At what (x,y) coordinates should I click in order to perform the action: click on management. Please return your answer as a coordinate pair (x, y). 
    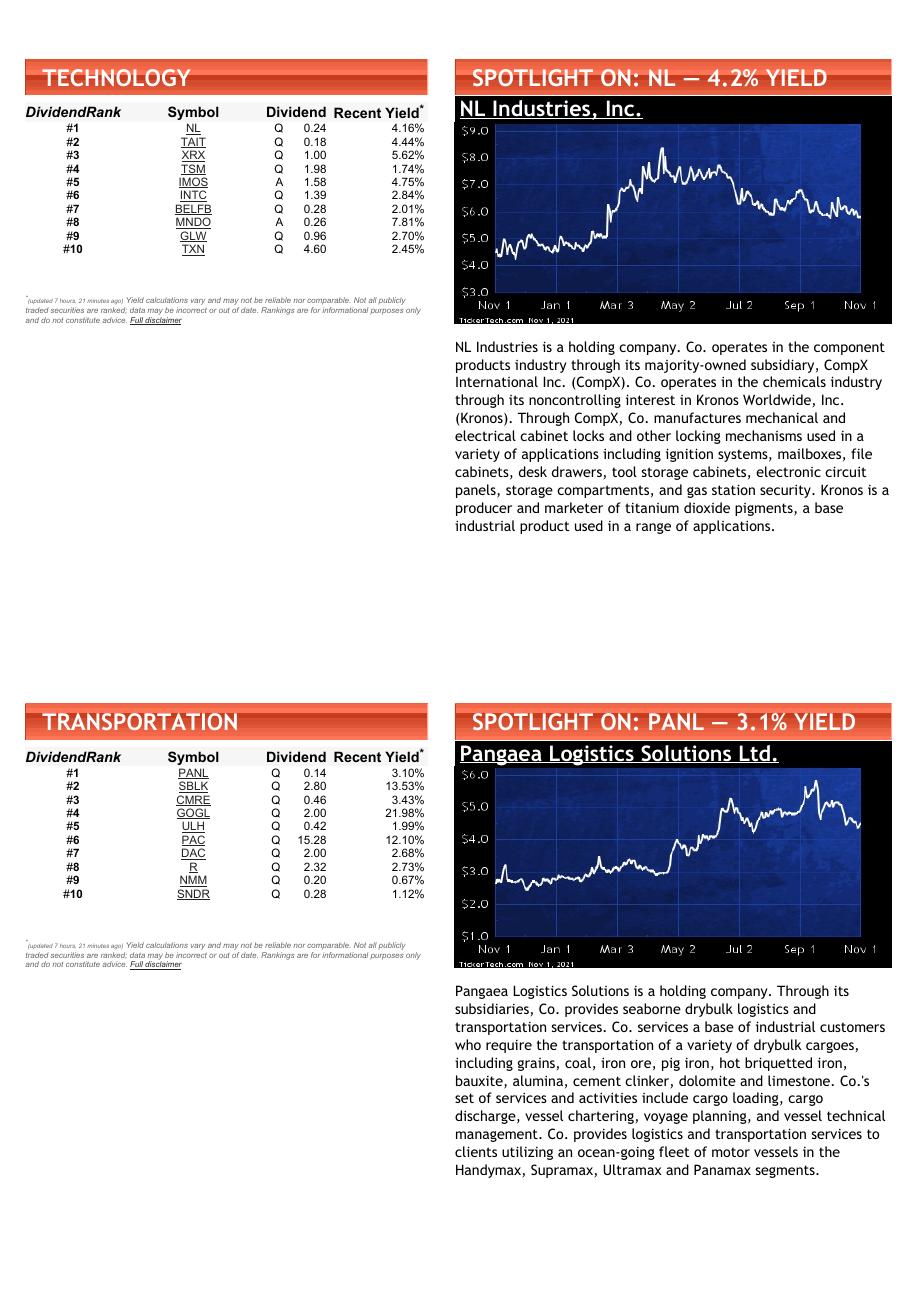
    Looking at the image, I should click on (498, 1135).
